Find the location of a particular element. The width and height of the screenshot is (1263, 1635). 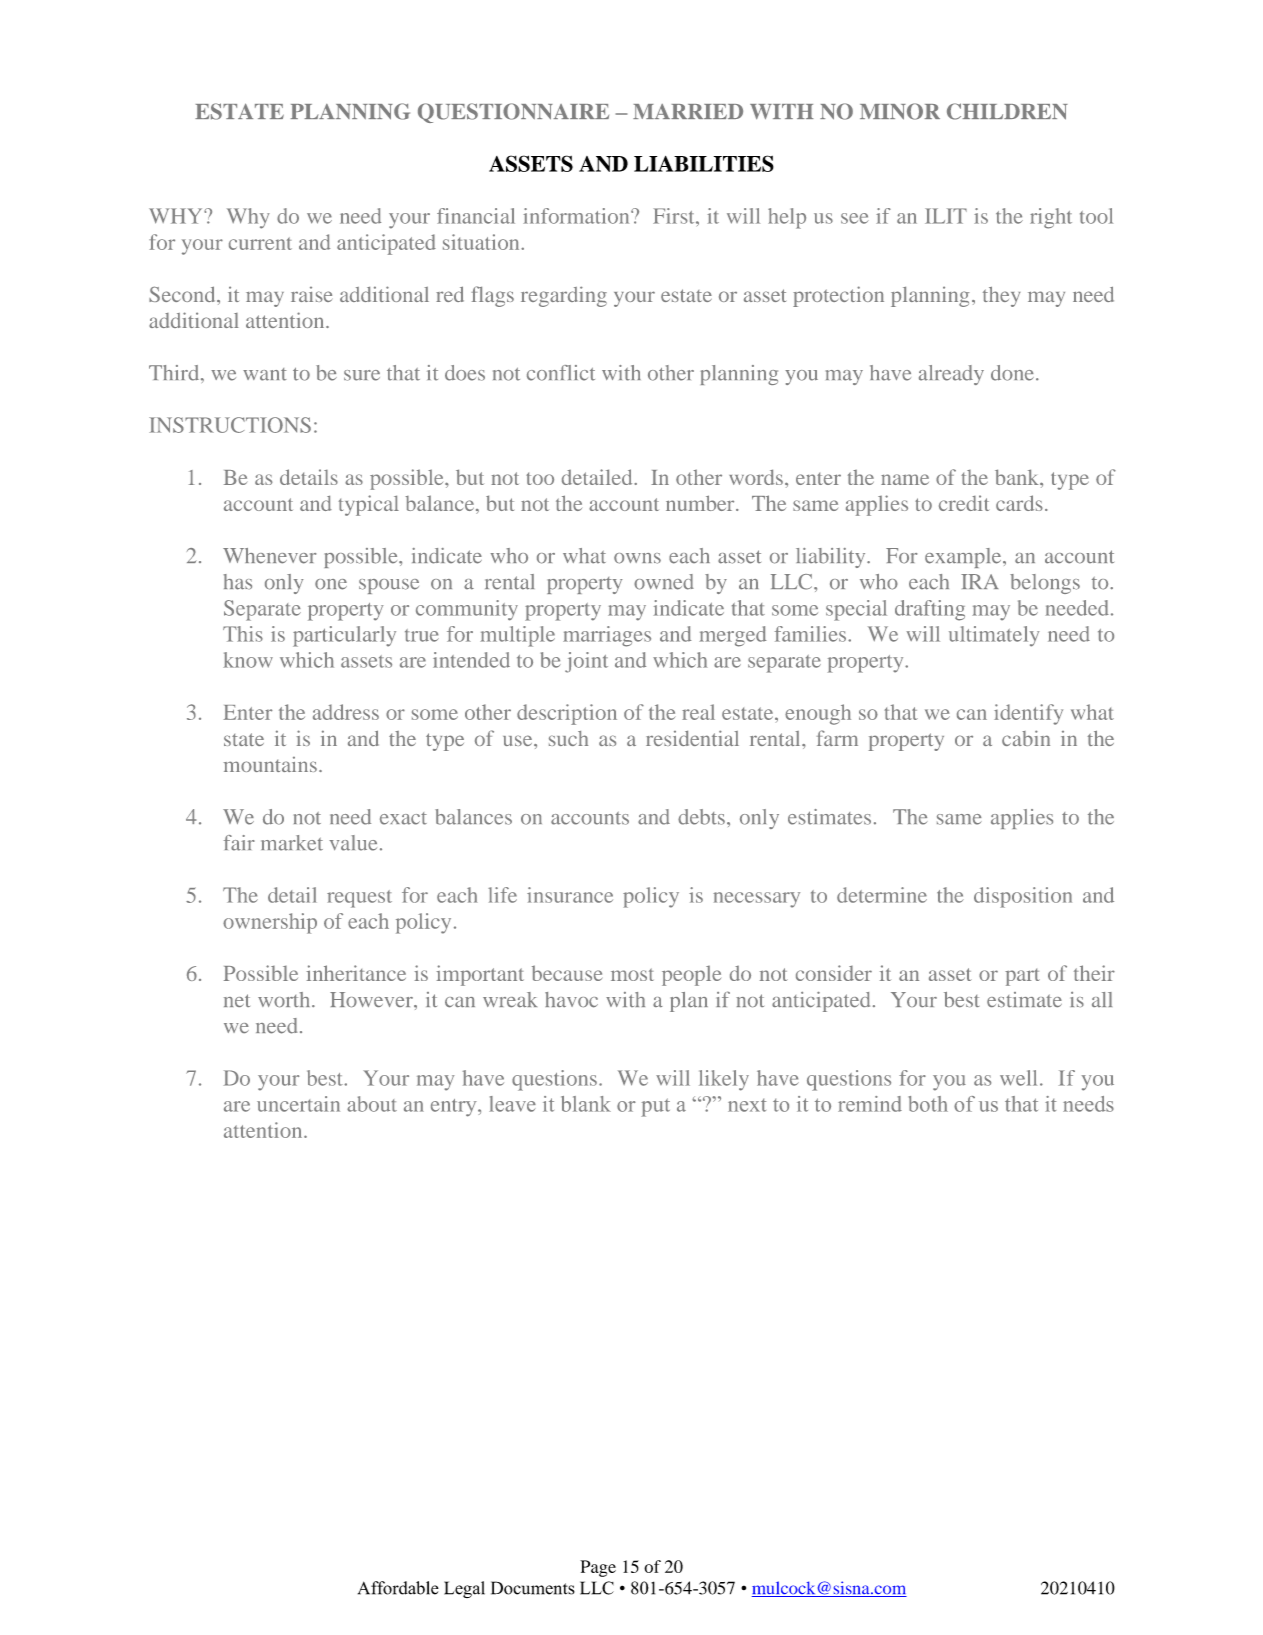

debts is located at coordinates (701, 817).
